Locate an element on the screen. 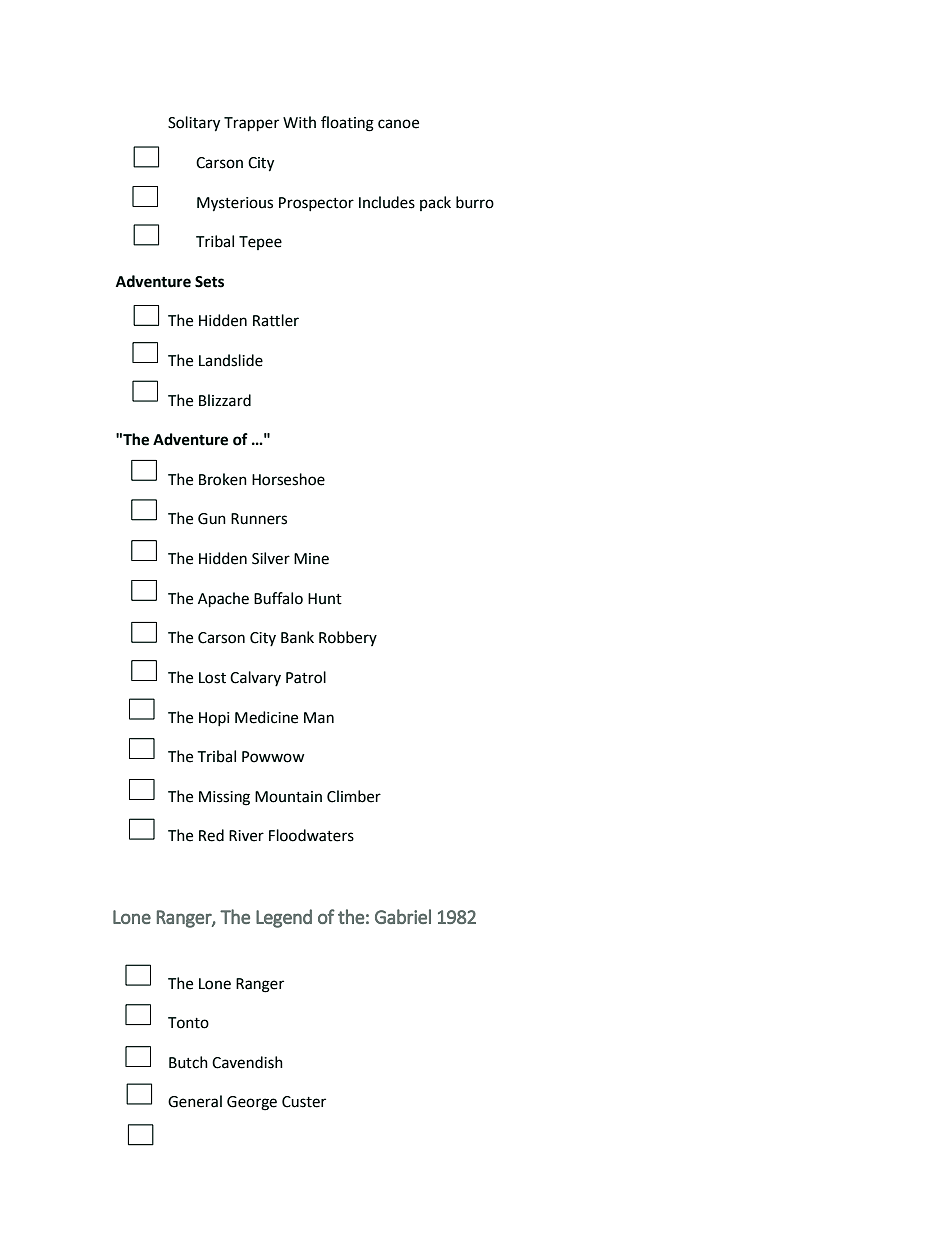  Custer is located at coordinates (304, 1102).
